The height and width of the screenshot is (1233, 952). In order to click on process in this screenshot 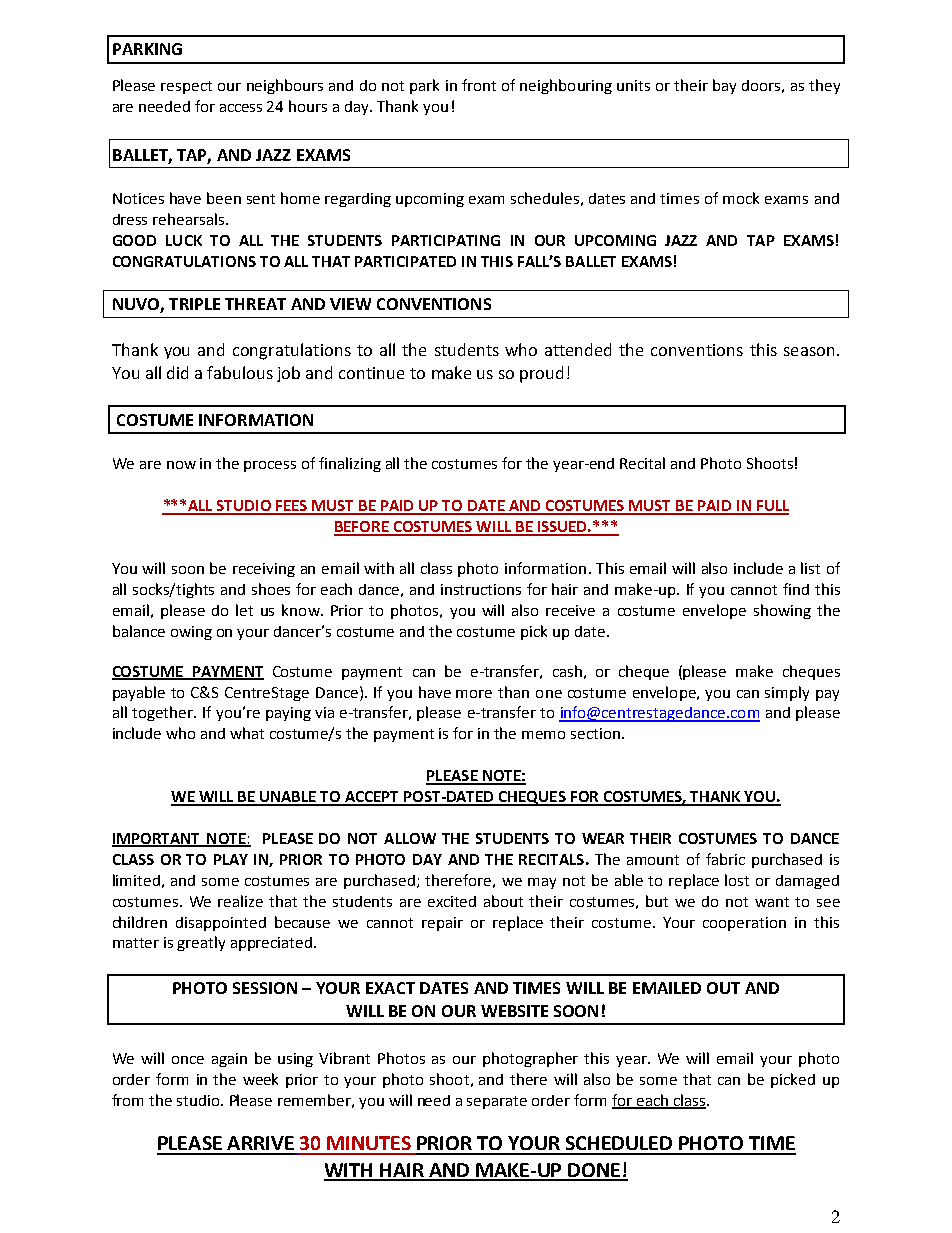, I will do `click(270, 466)`.
